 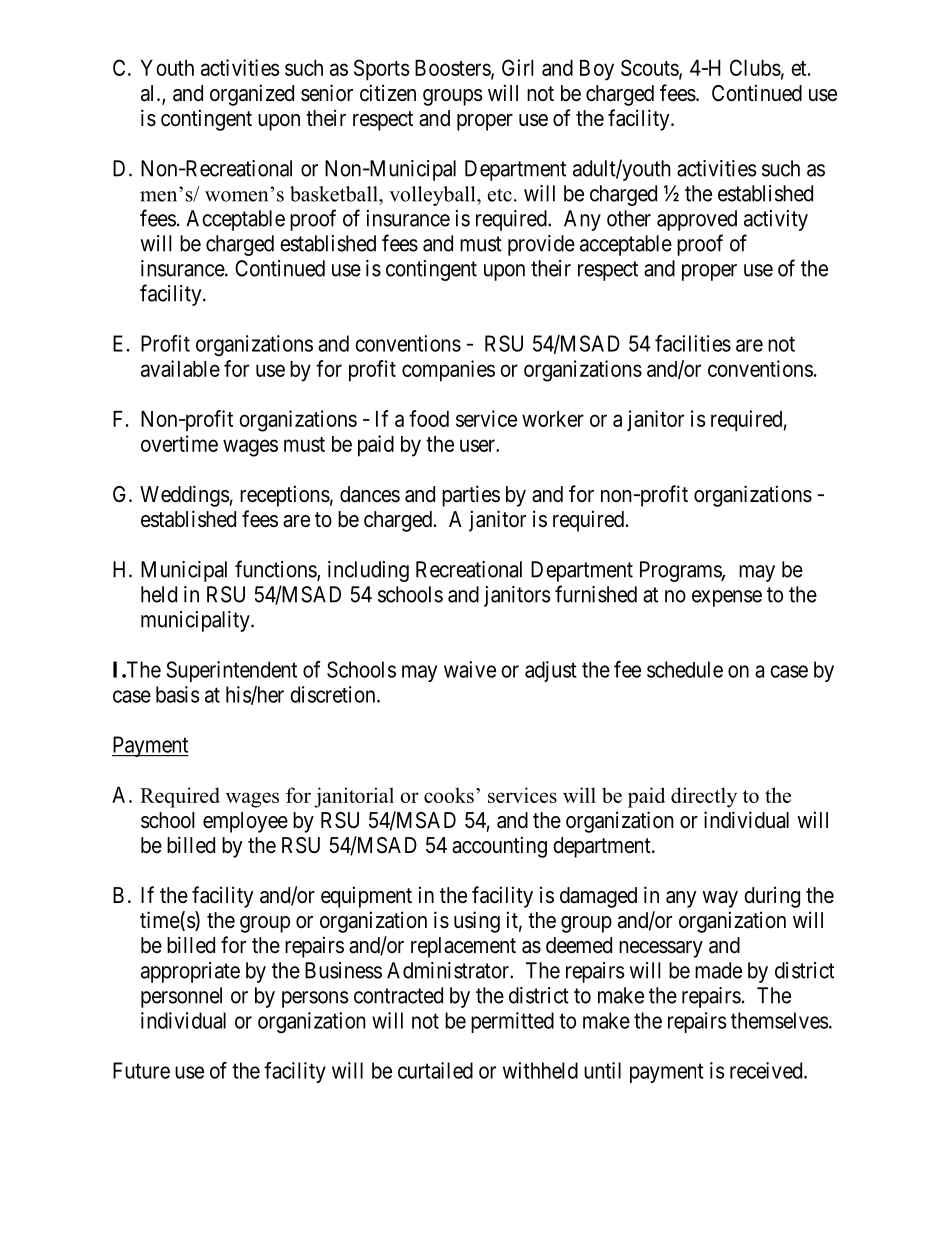 What do you see at coordinates (276, 570) in the image?
I see `functions` at bounding box center [276, 570].
